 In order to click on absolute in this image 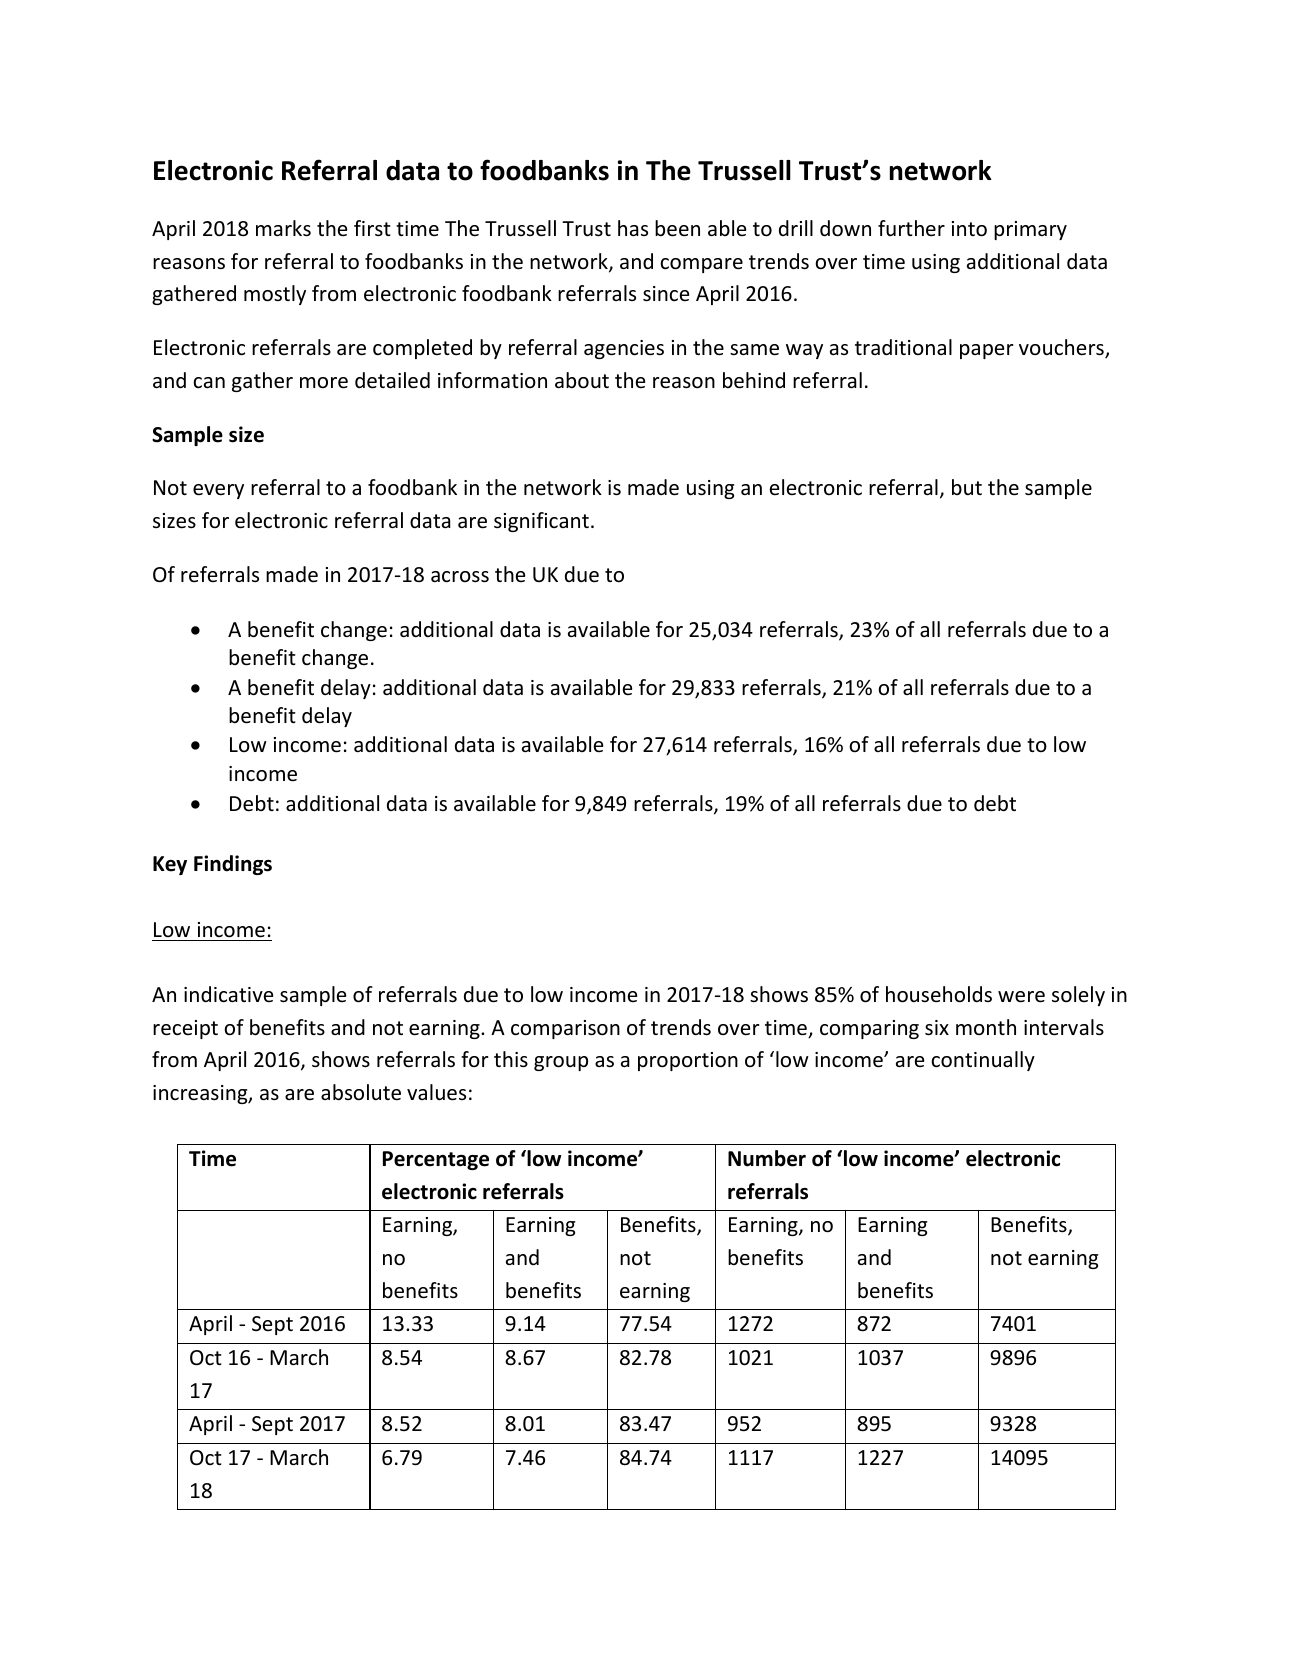, I will do `click(361, 1092)`.
